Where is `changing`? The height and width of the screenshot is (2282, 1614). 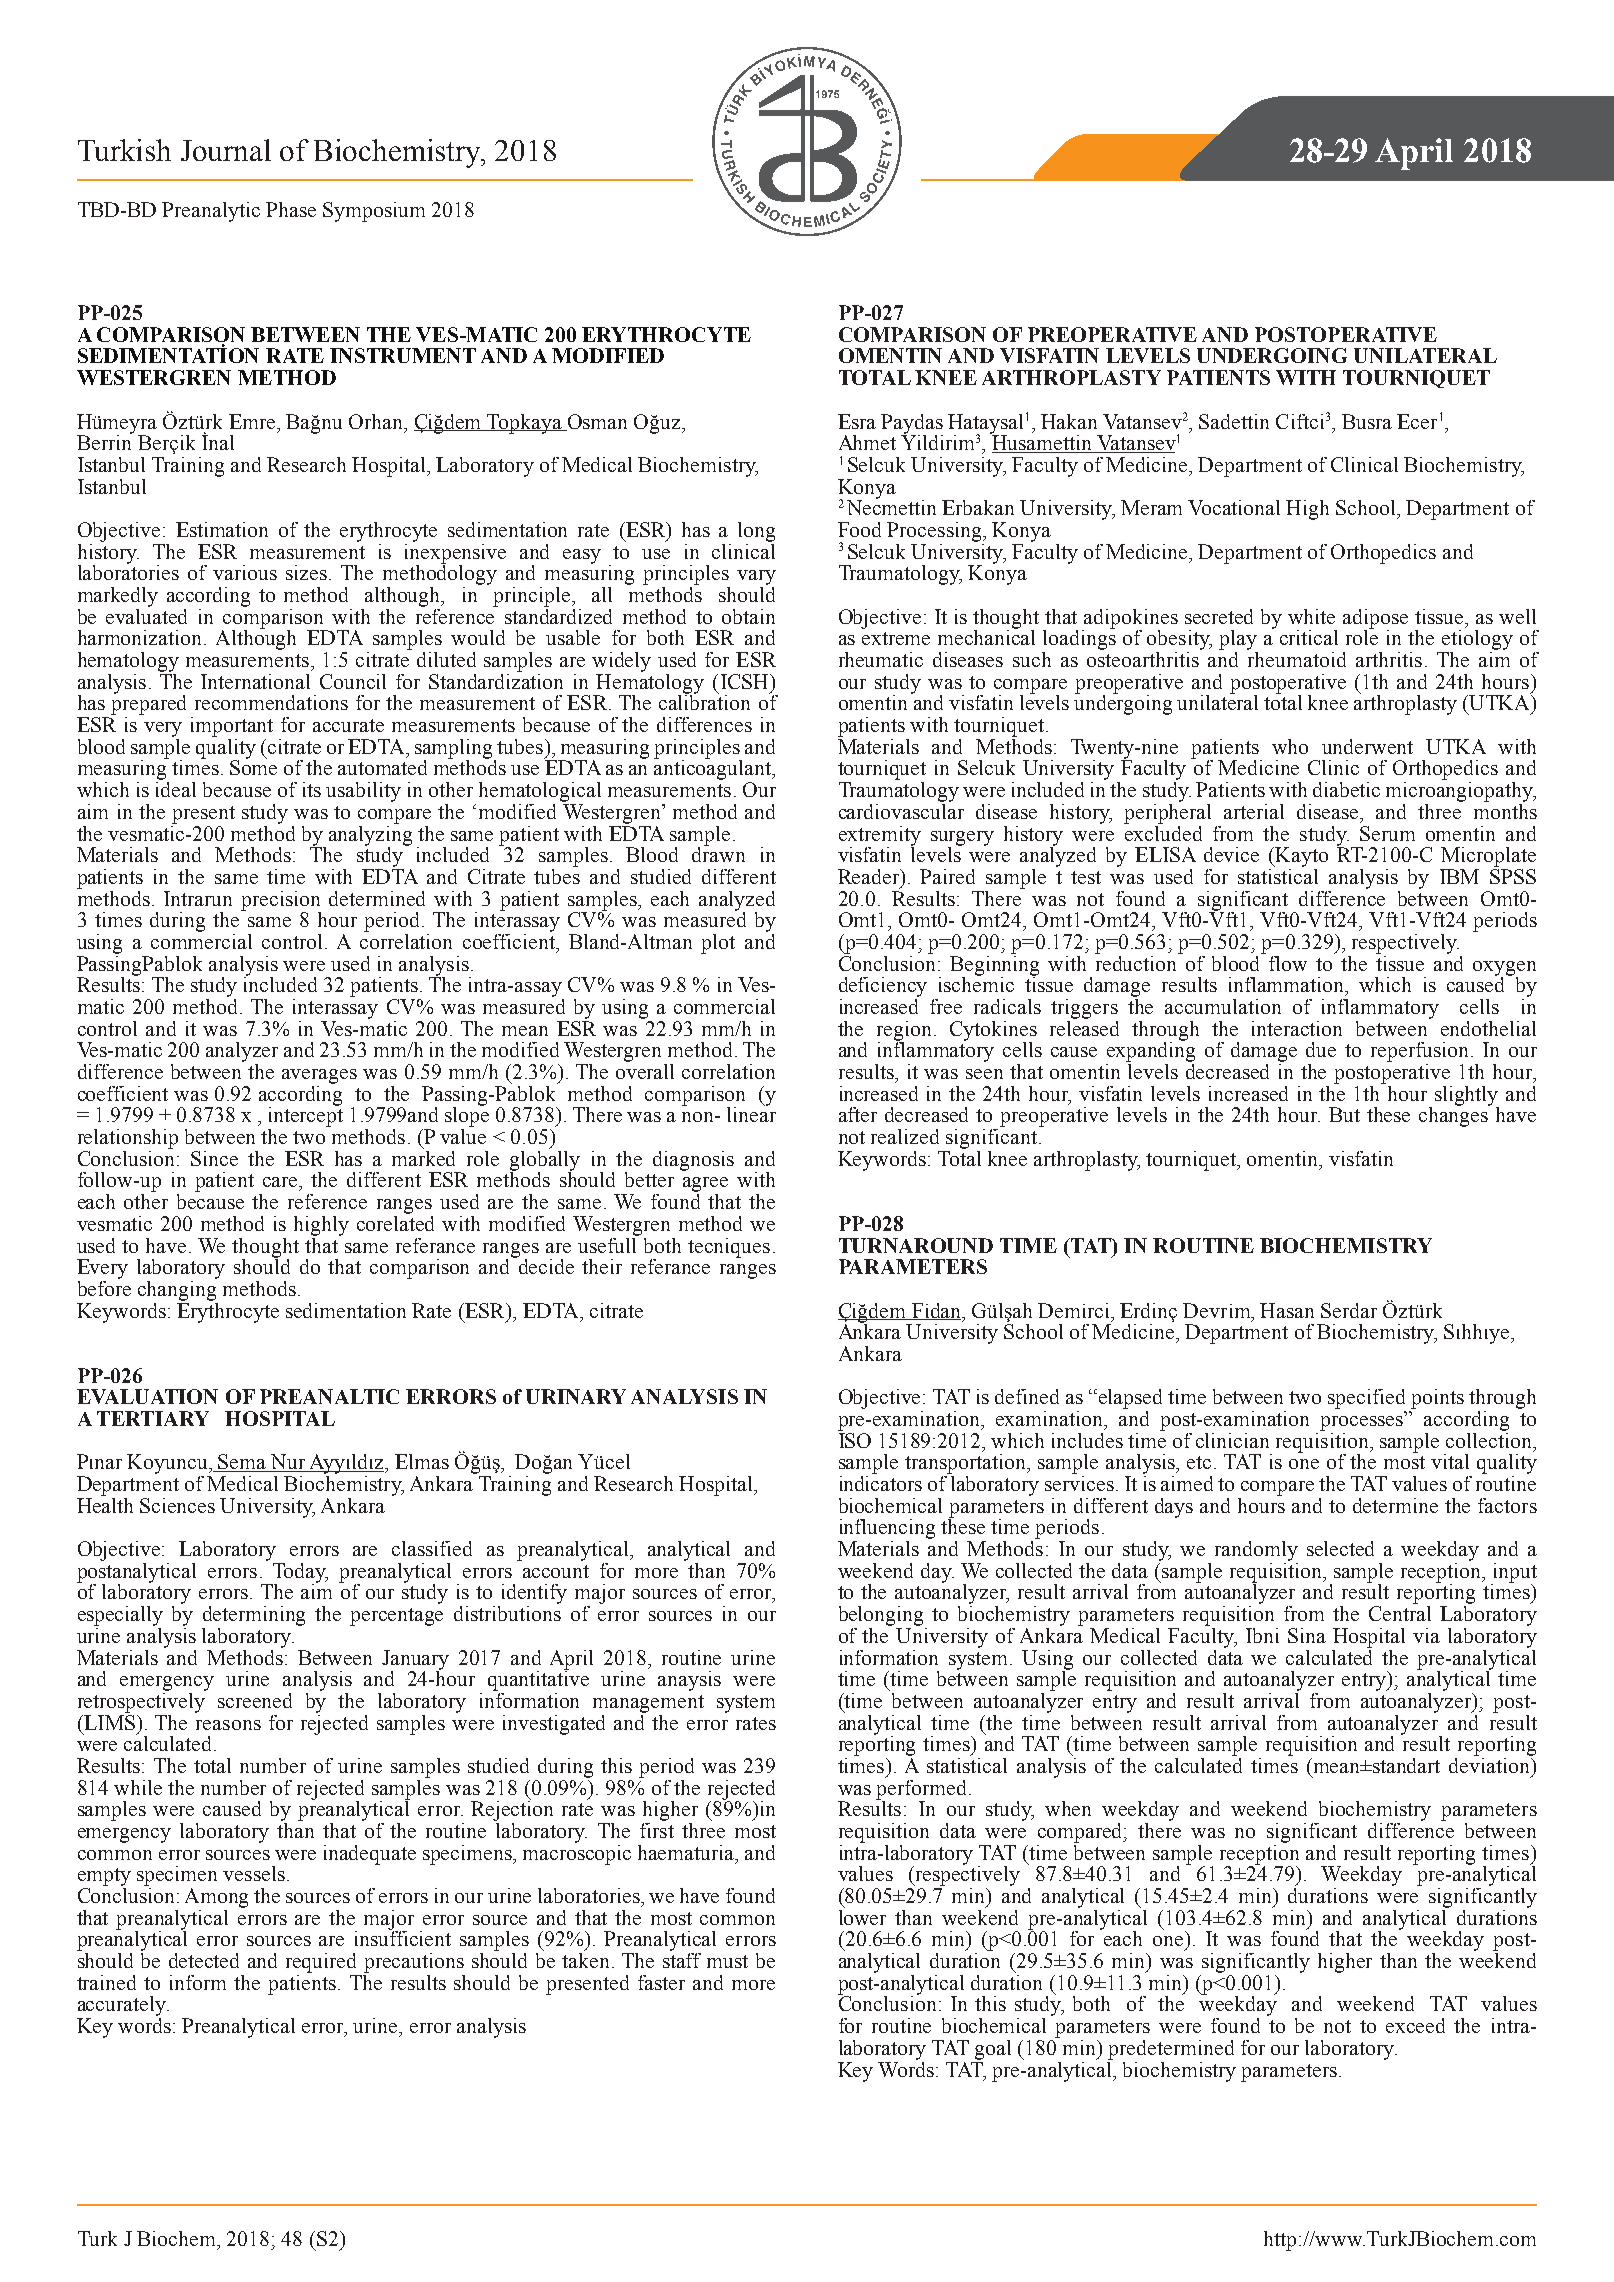
changing is located at coordinates (177, 1289).
